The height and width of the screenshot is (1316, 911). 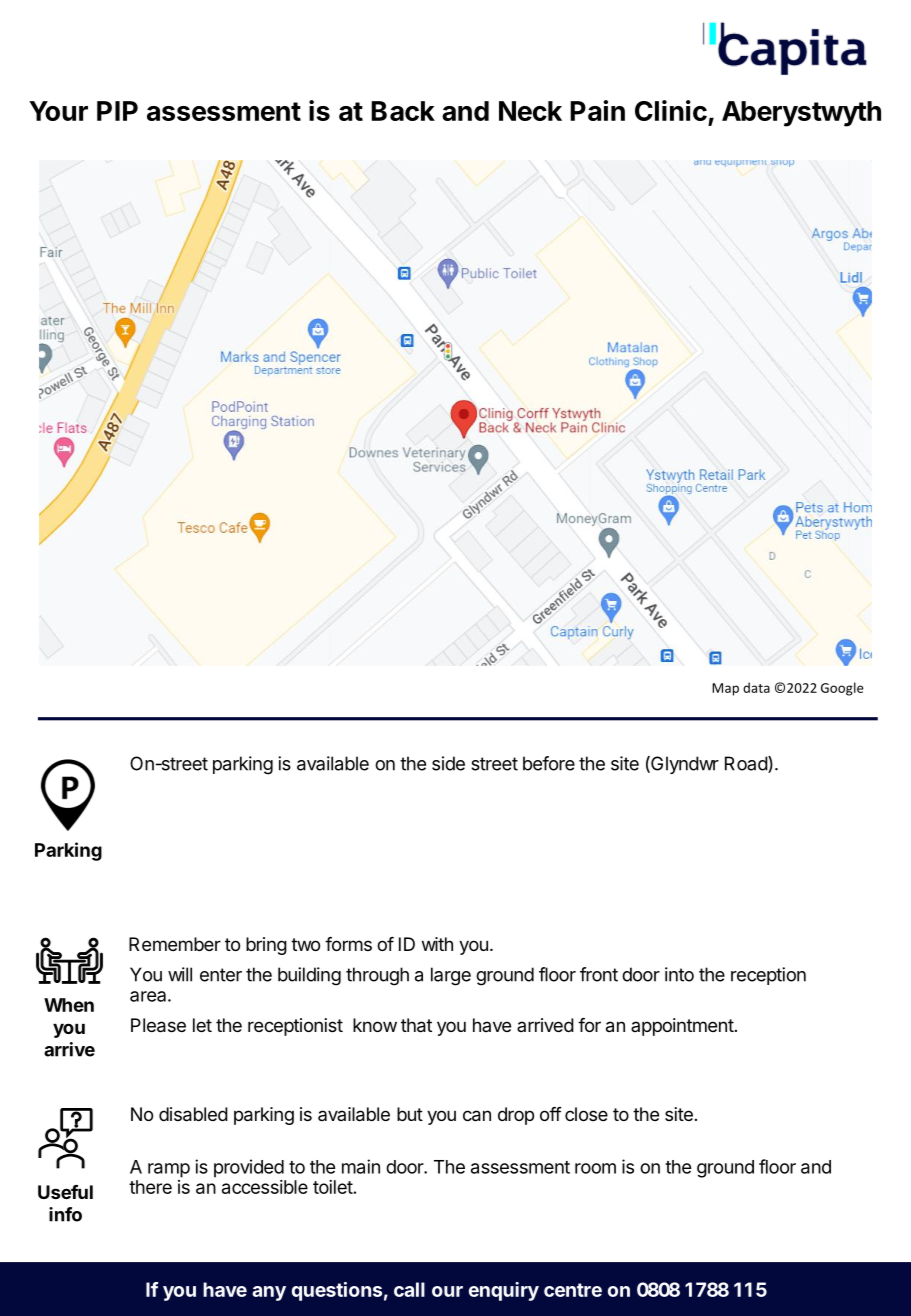 I want to click on before, so click(x=549, y=763).
